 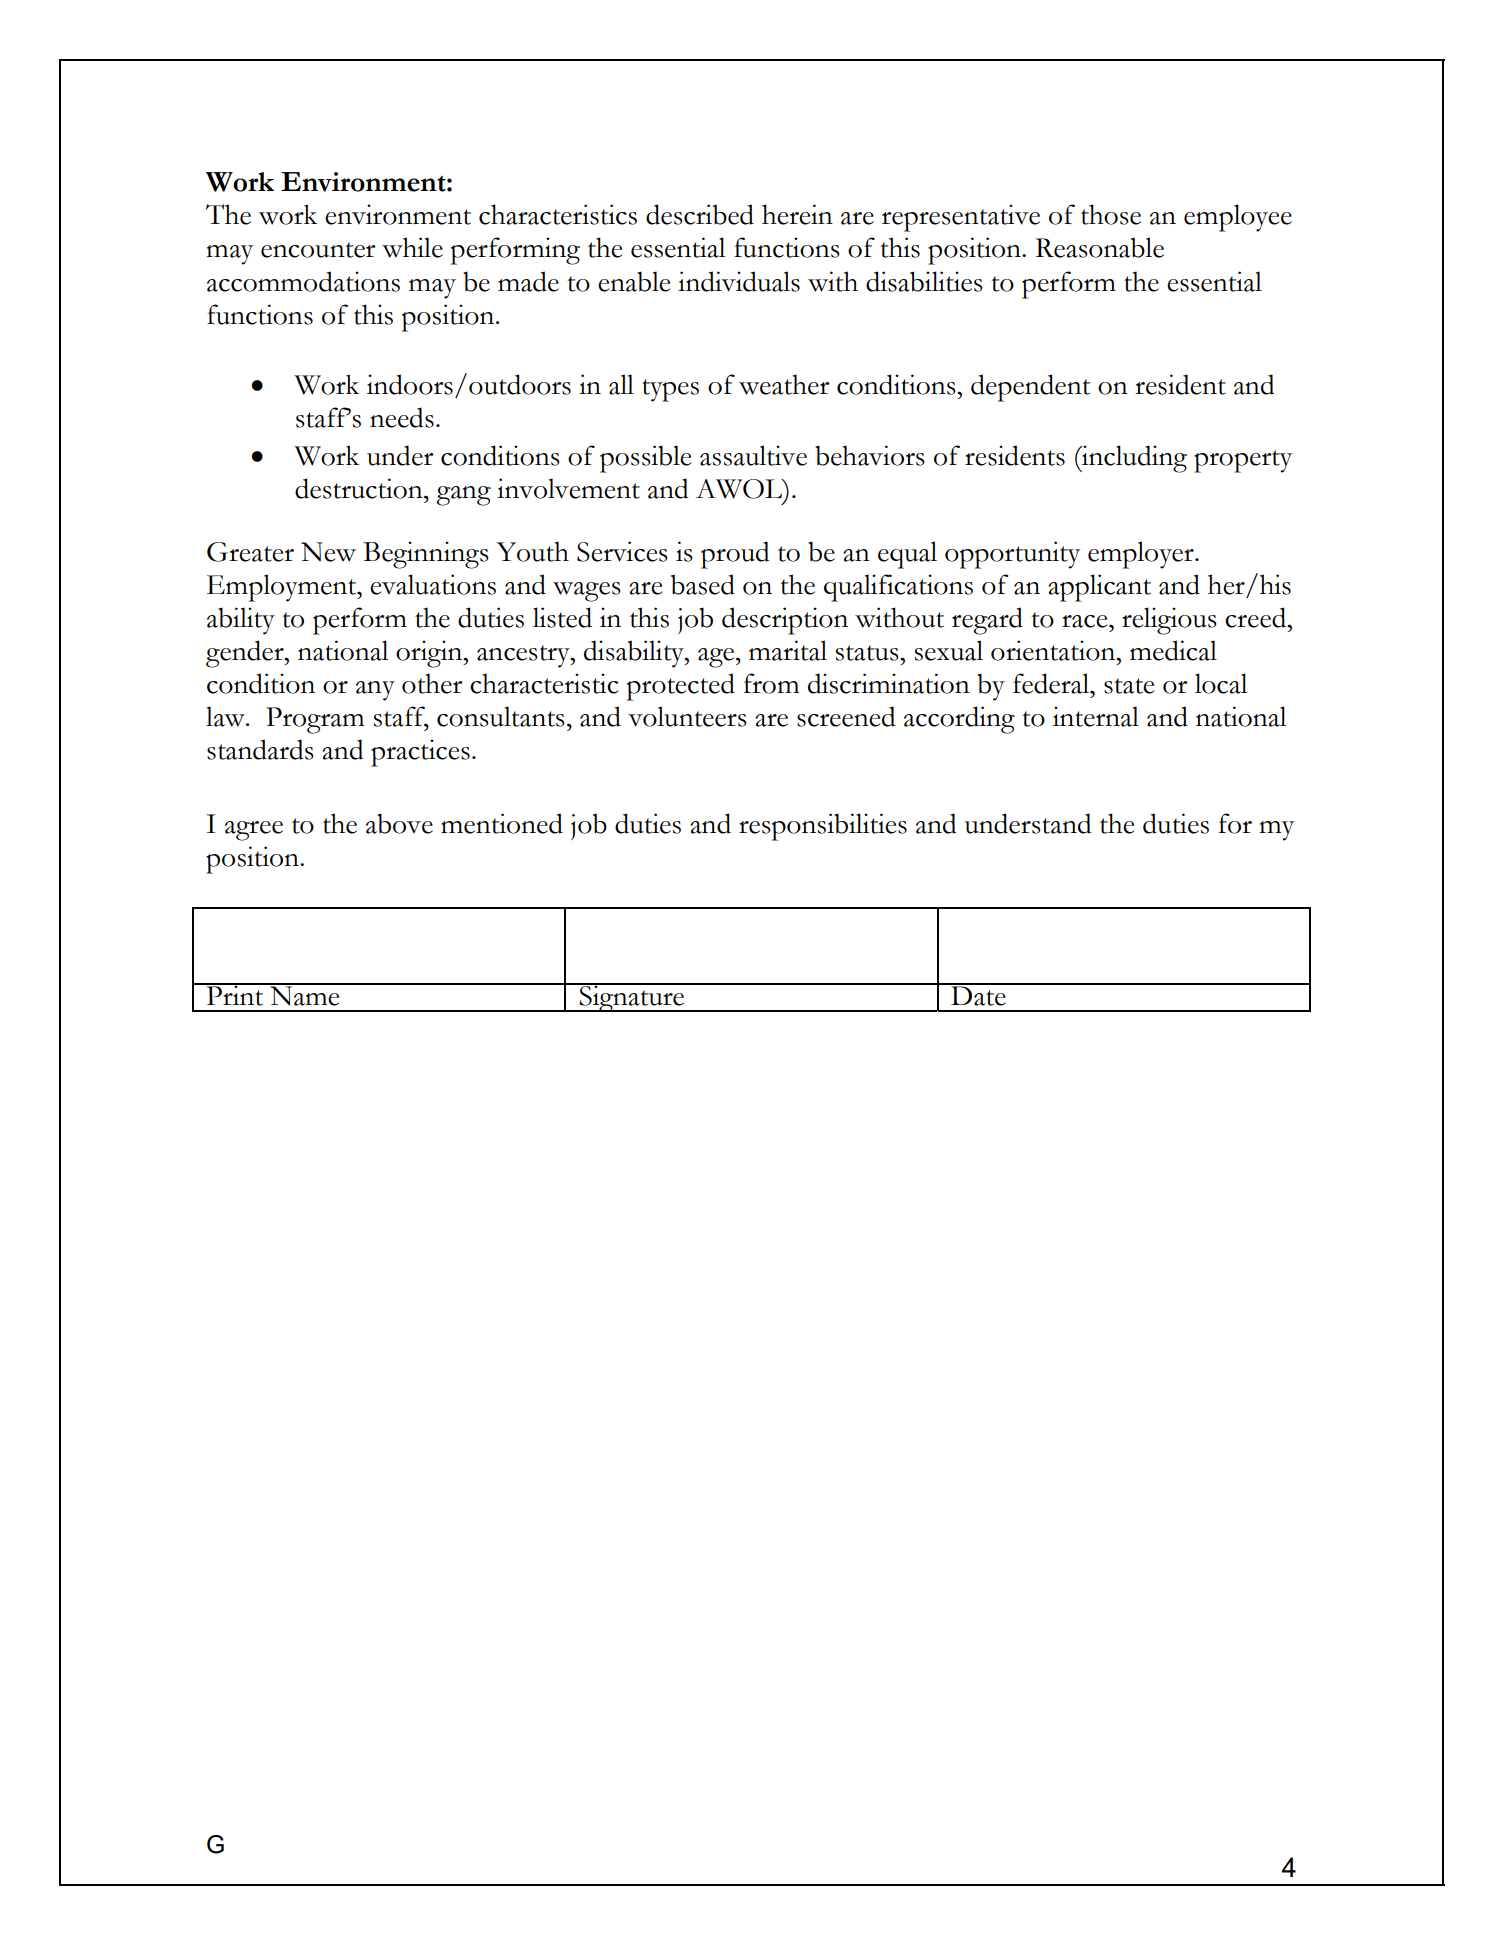 What do you see at coordinates (735, 555) in the document?
I see `proud` at bounding box center [735, 555].
